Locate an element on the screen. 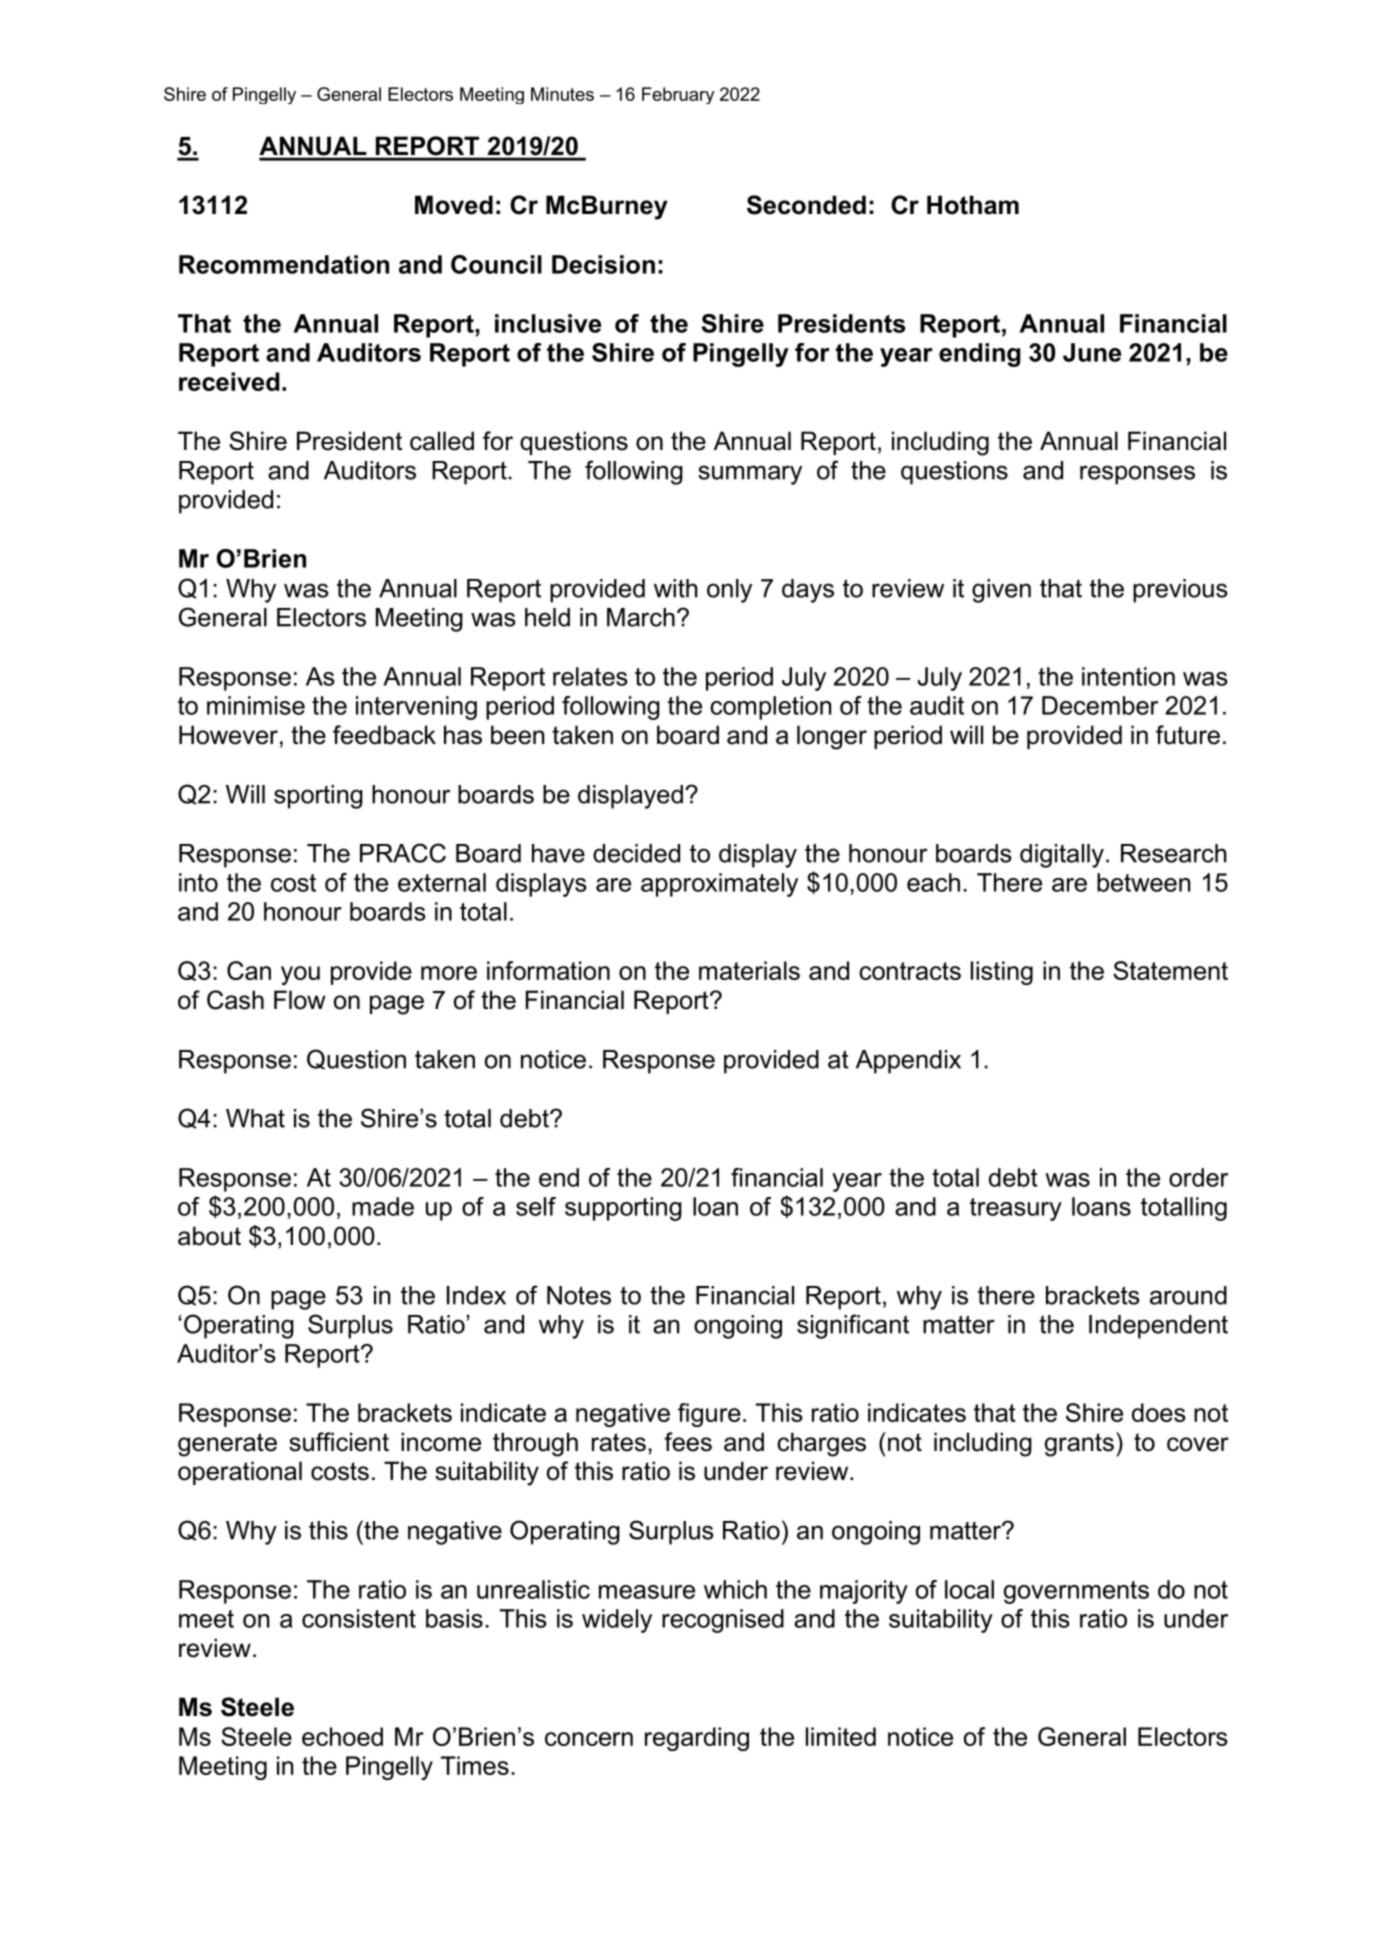 The height and width of the screenshot is (1948, 1378). What is located at coordinates (255, 1118).
